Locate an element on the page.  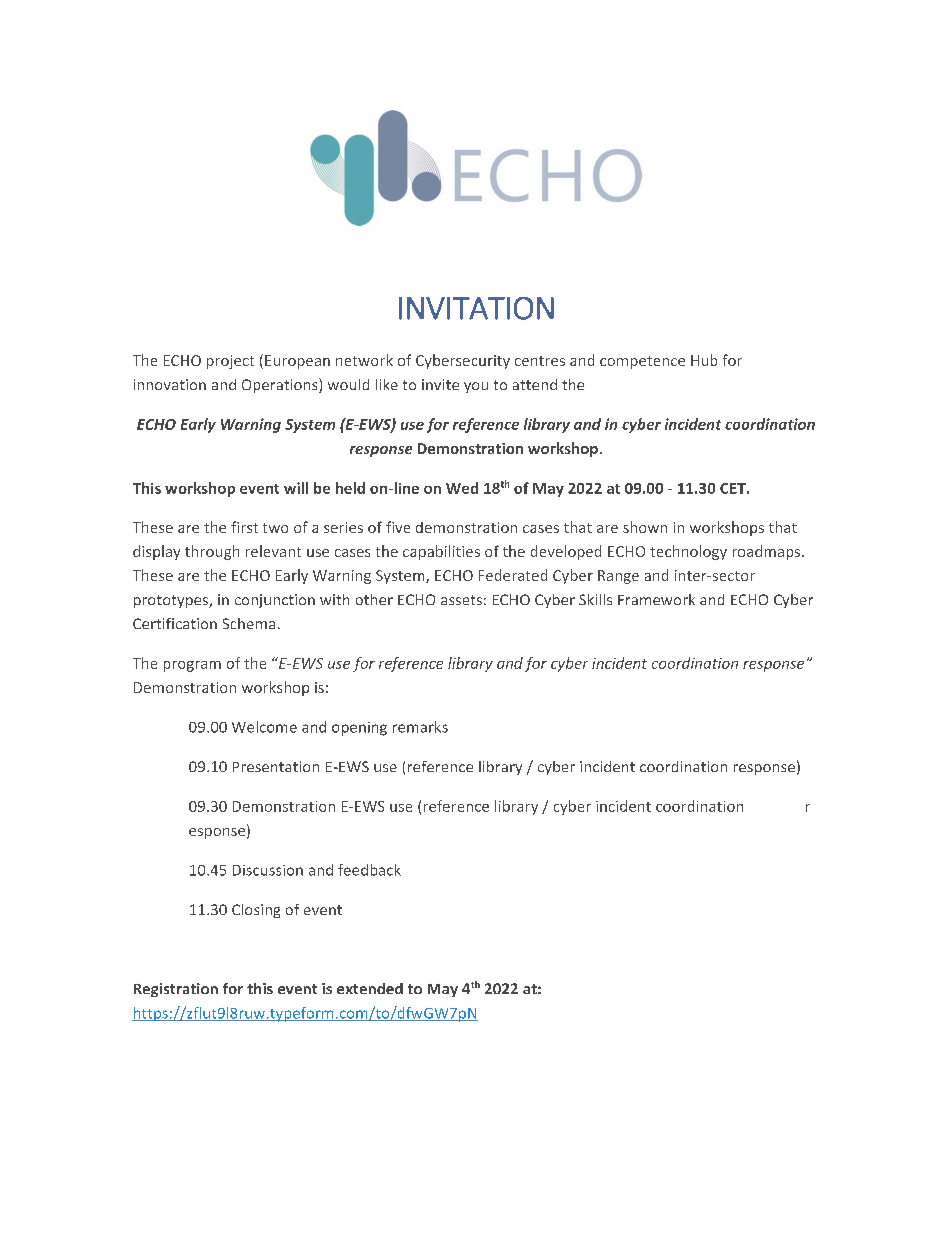
remarks is located at coordinates (420, 727).
